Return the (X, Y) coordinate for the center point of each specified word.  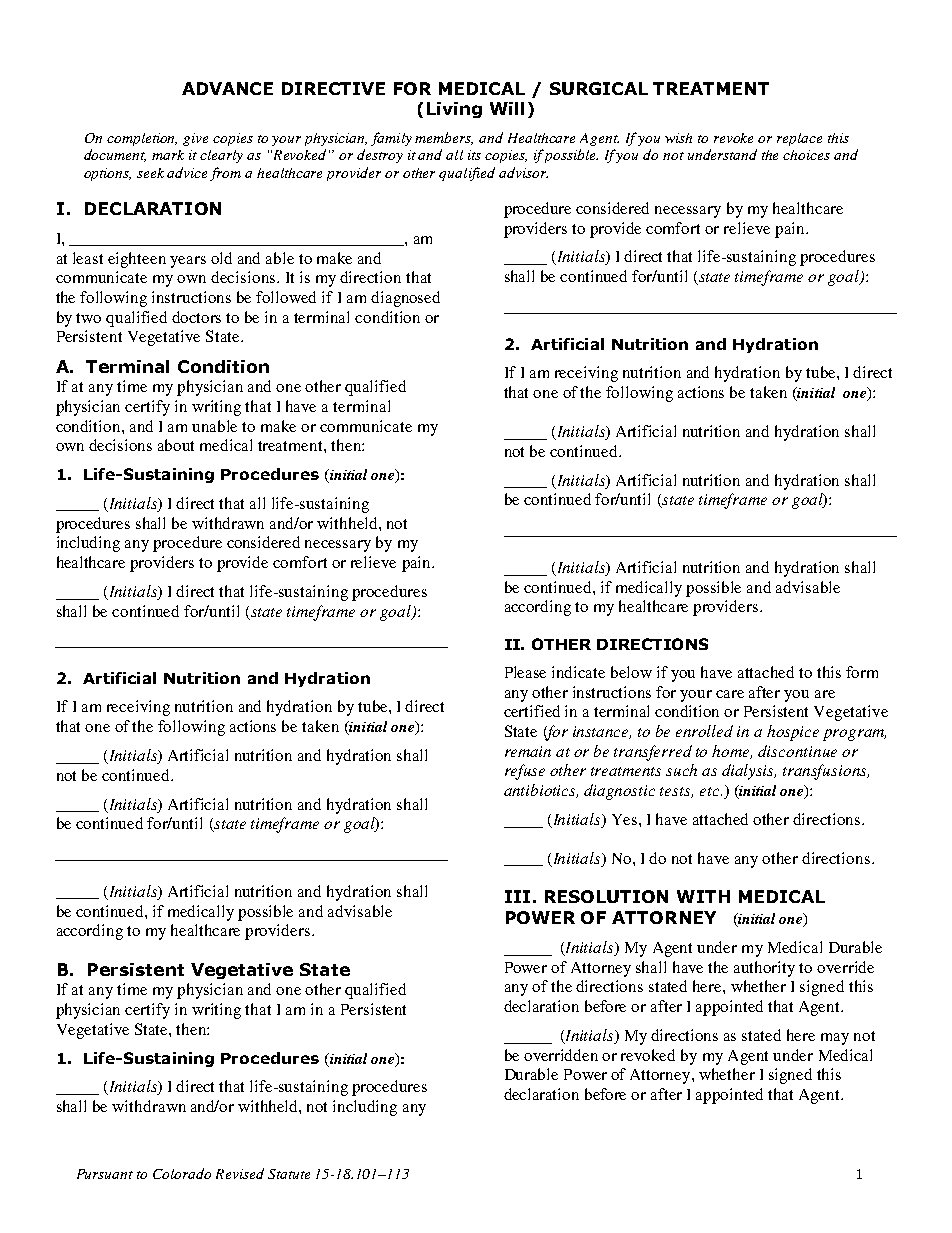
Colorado (182, 1173)
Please (525, 672)
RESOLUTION (606, 896)
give (195, 139)
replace (799, 139)
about (176, 445)
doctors (196, 317)
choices (806, 155)
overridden (561, 1055)
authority (764, 969)
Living (454, 110)
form (862, 672)
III (517, 896)
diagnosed (405, 299)
